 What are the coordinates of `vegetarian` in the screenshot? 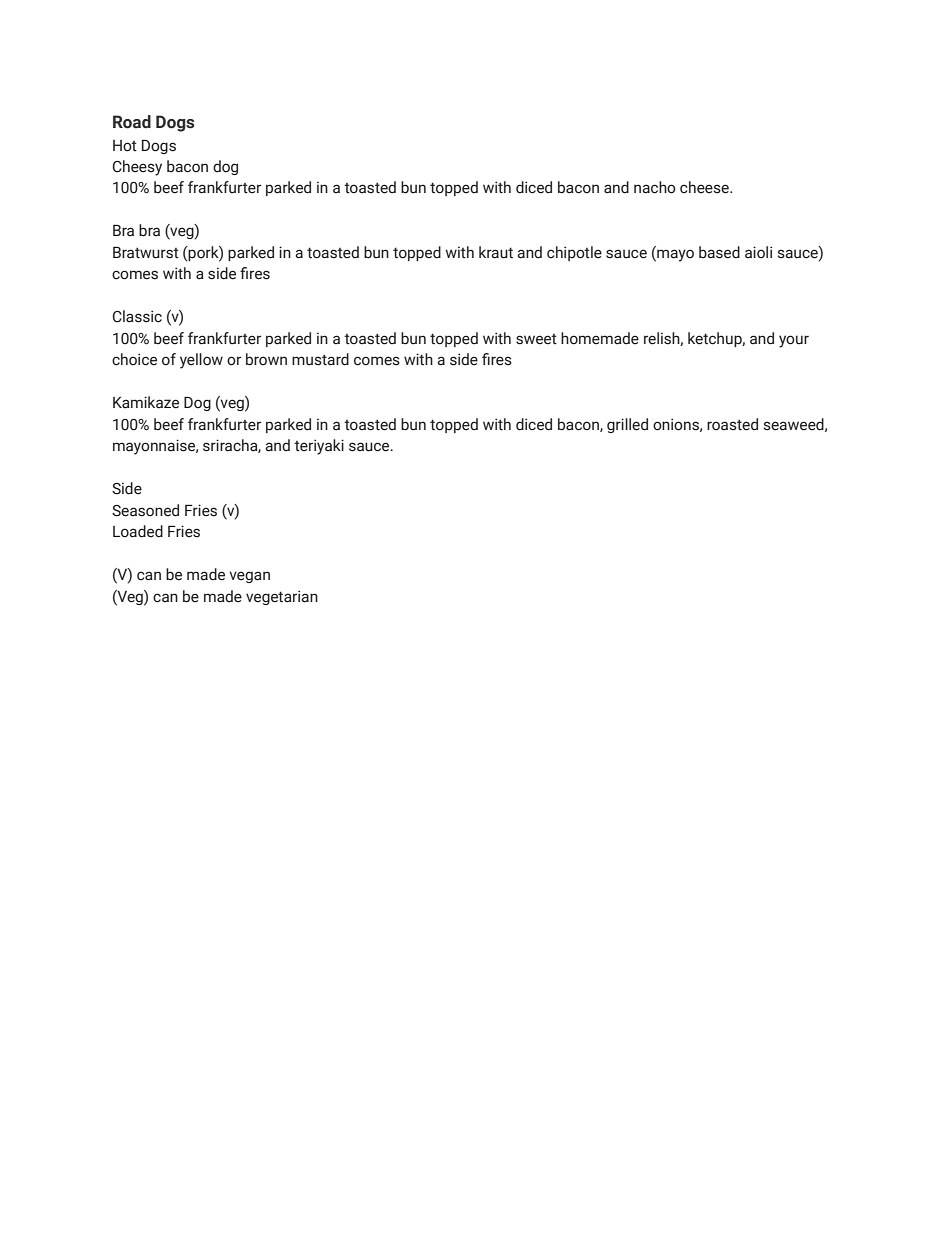 It's located at (282, 597).
